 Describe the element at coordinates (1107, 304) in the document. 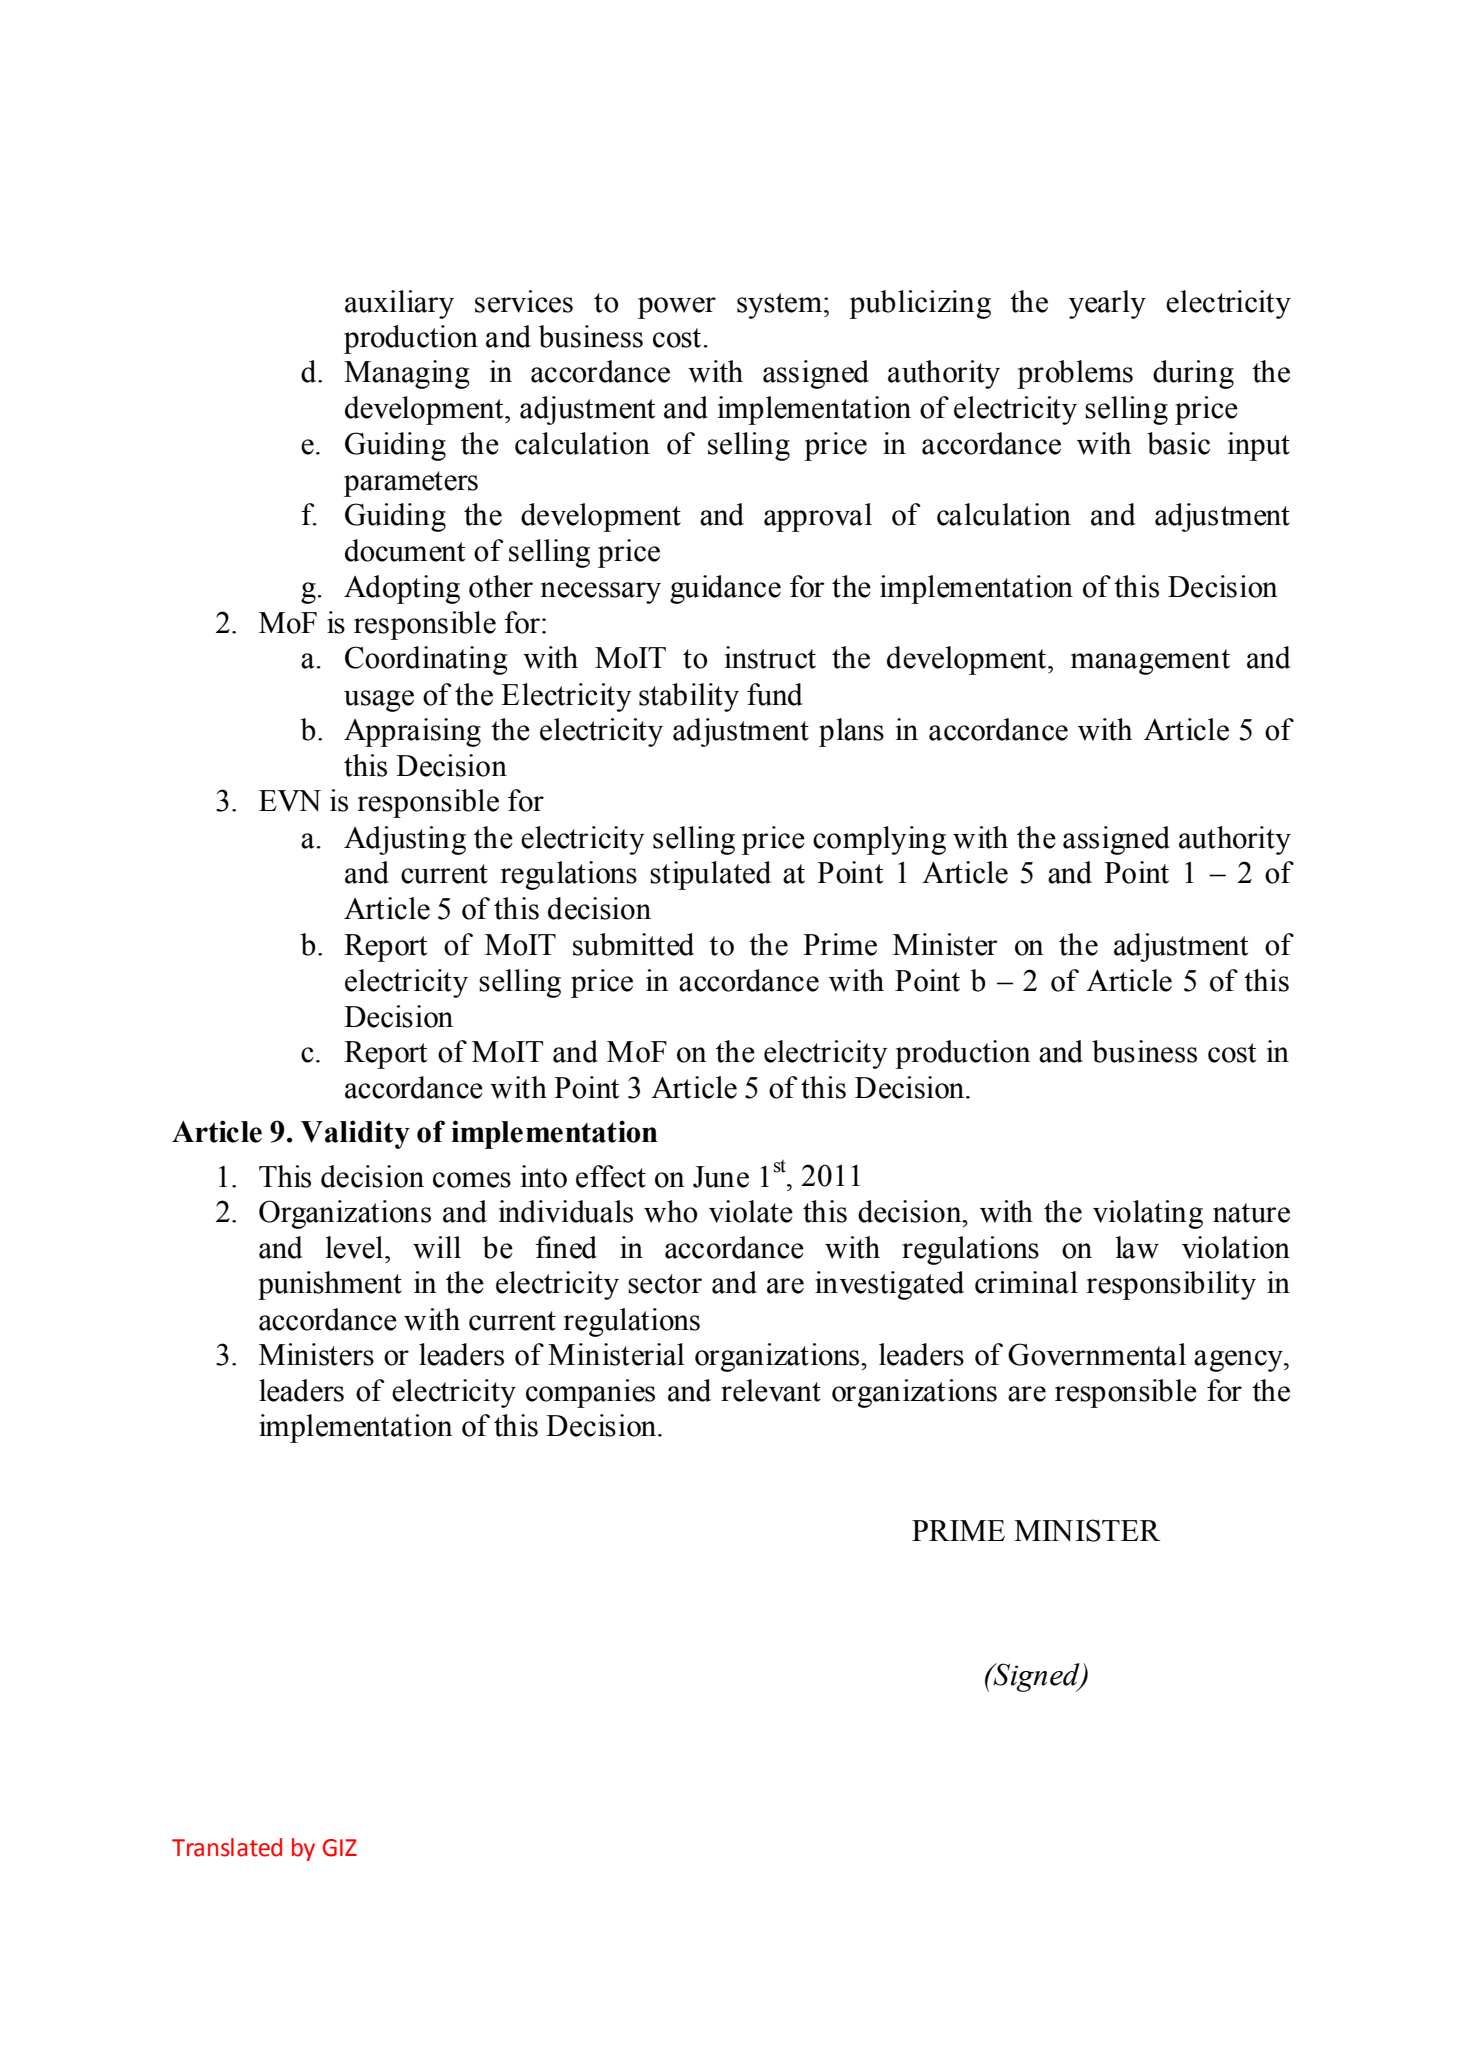

I see `yearly` at that location.
